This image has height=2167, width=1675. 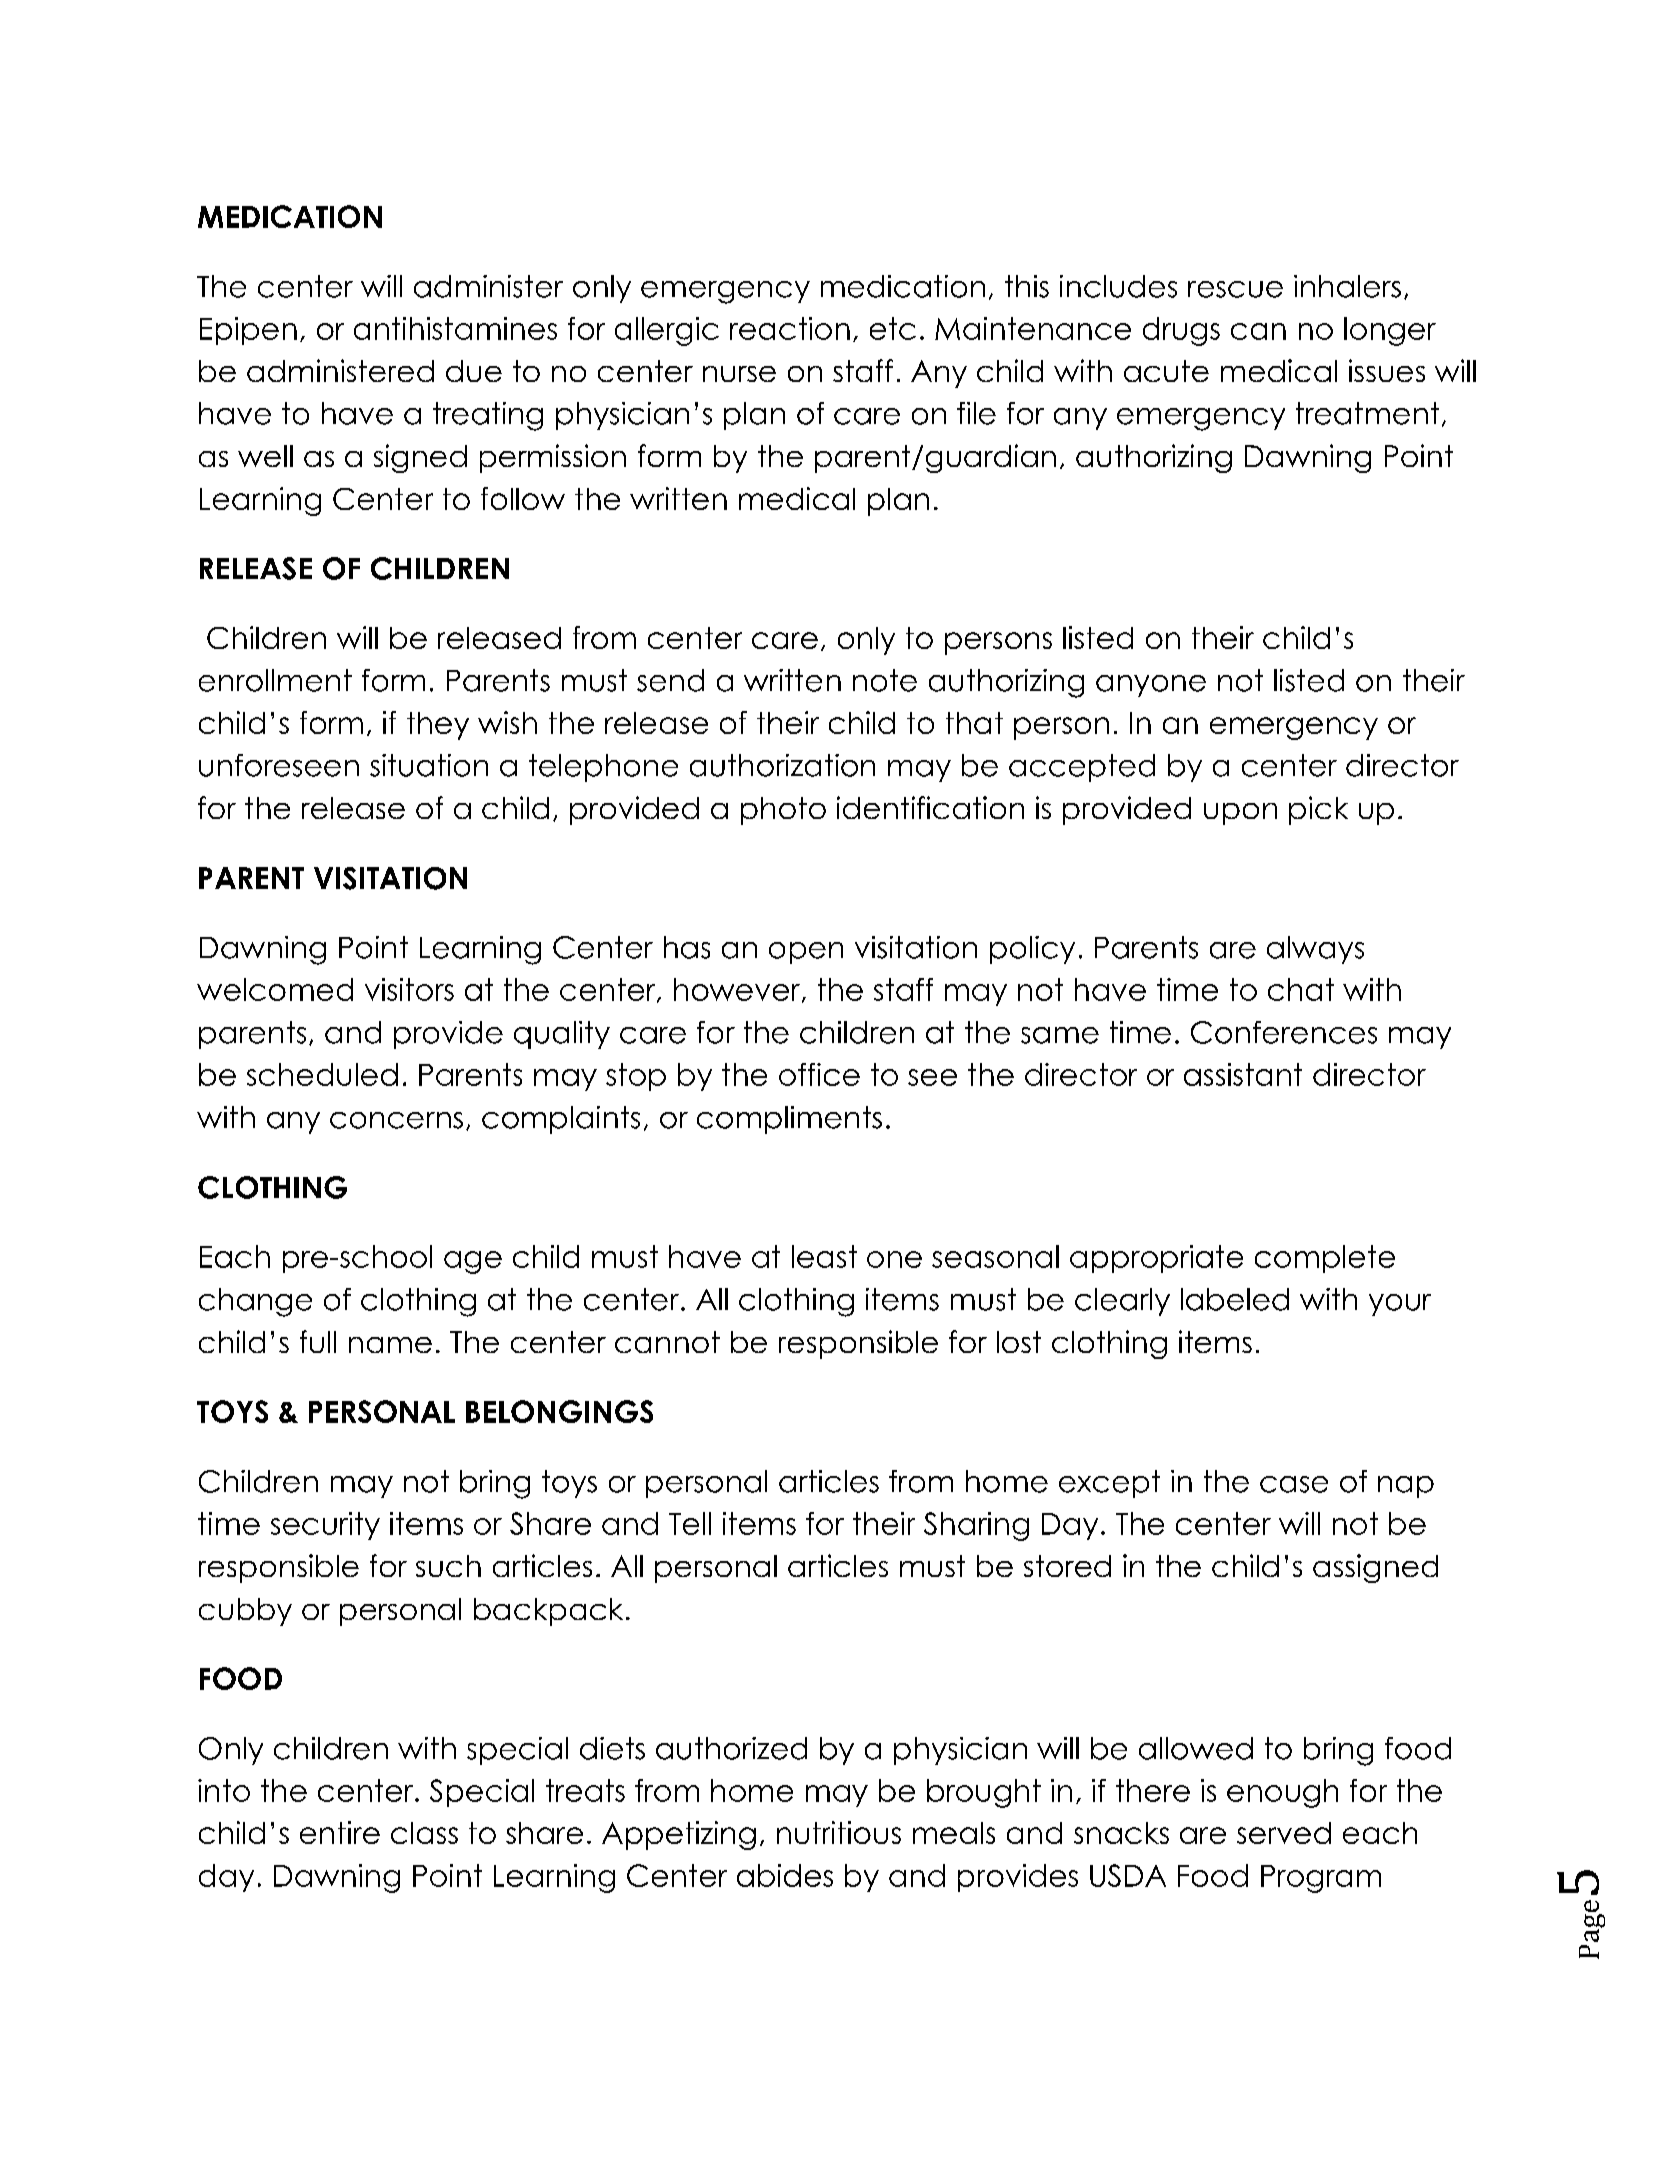 What do you see at coordinates (690, 1523) in the image?
I see `Tell` at bounding box center [690, 1523].
